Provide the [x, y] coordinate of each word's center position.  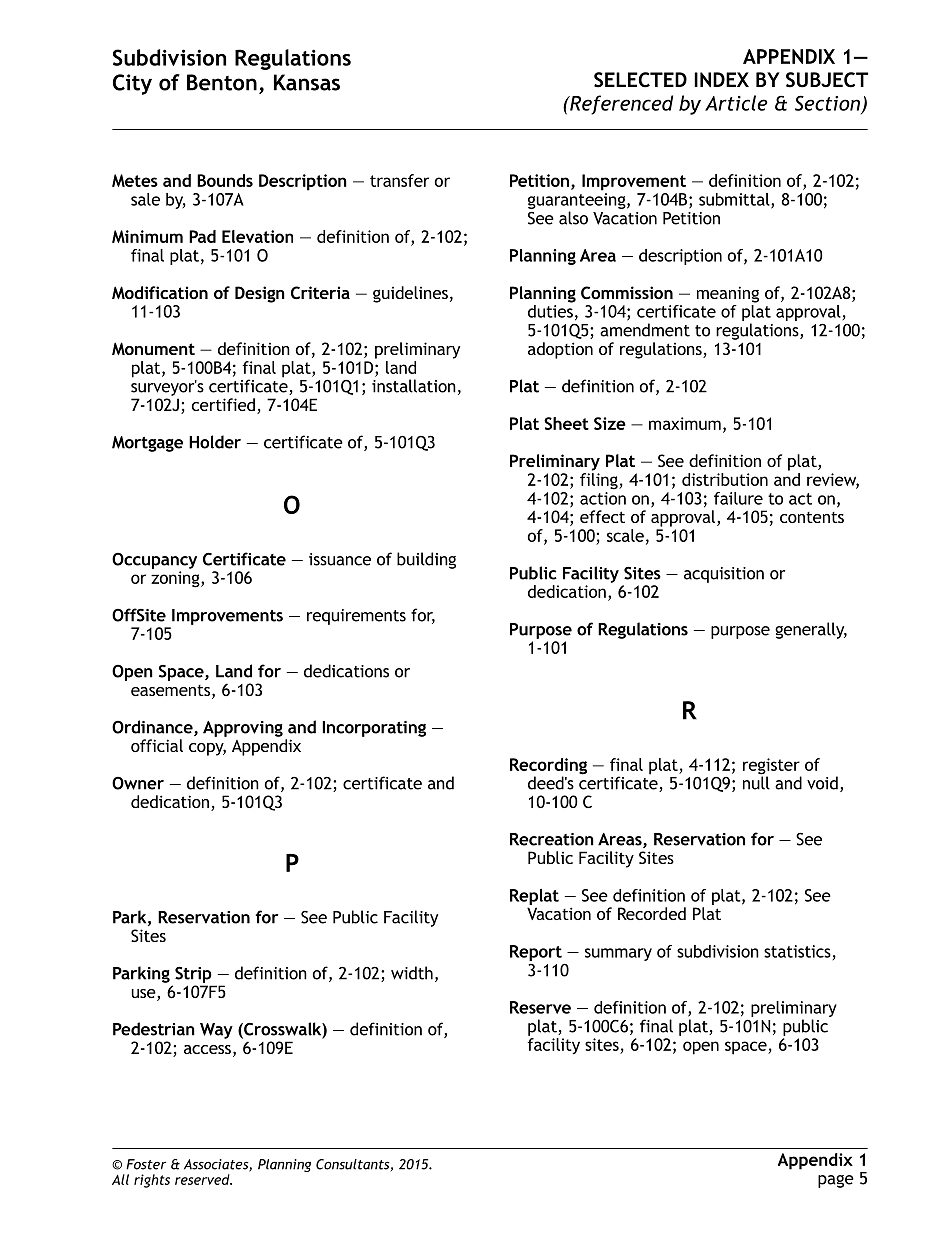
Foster [146, 1164]
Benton [222, 82]
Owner [138, 783]
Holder [215, 442]
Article [736, 103]
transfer [399, 180]
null [756, 782]
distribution [725, 479]
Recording [548, 767]
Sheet [566, 423]
